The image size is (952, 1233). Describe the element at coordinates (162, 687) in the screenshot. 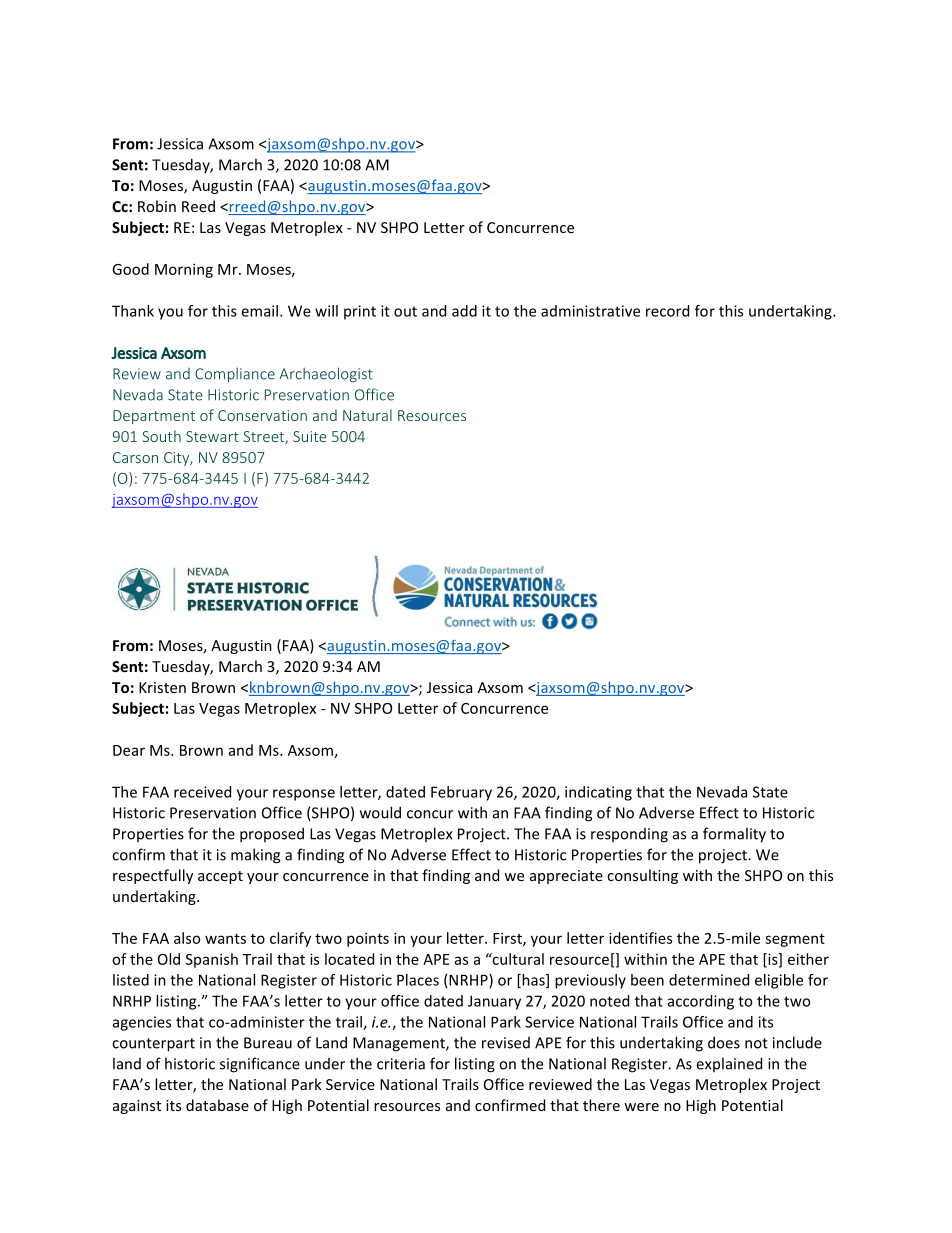

I see `Kristen` at that location.
